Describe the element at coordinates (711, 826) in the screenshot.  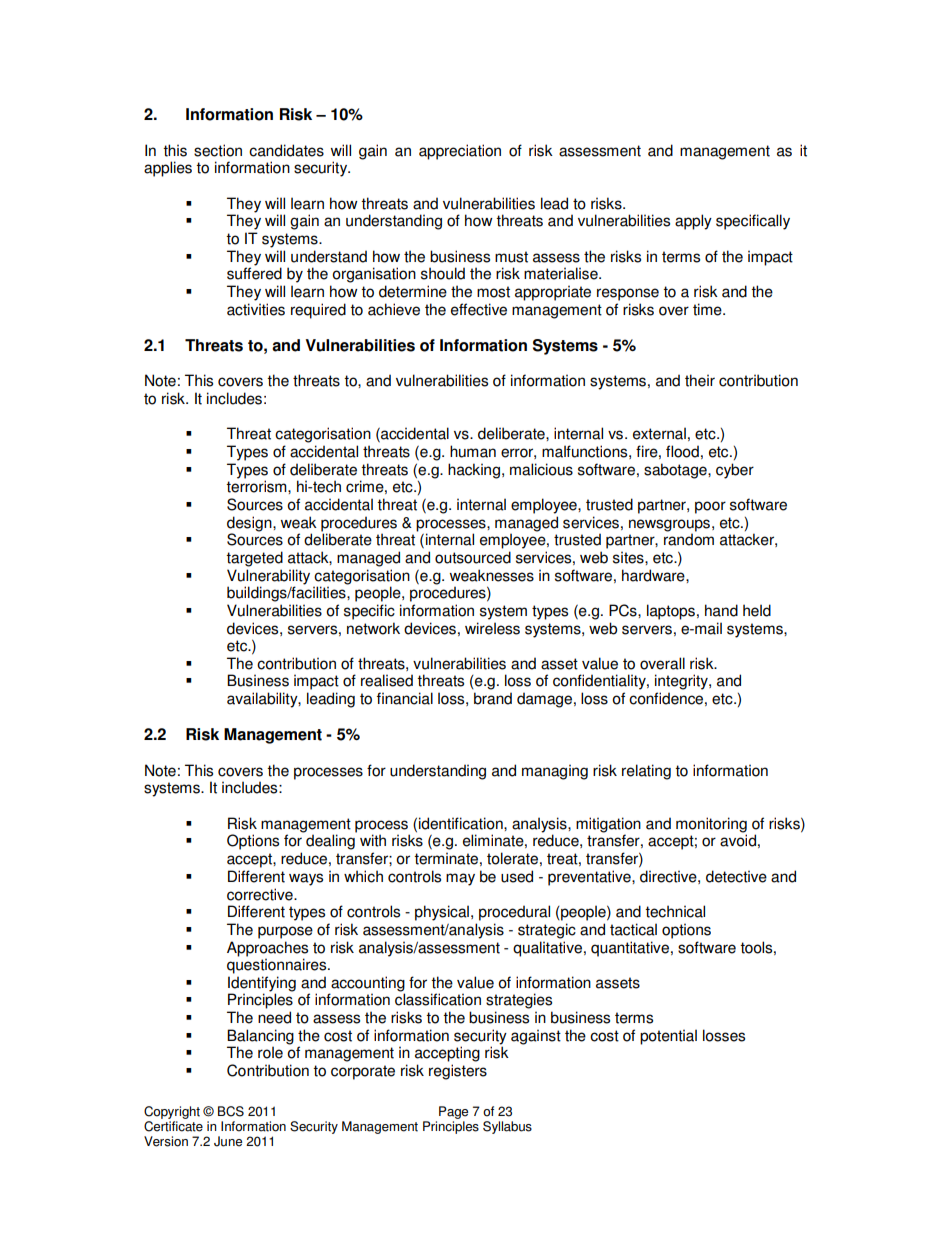
I see `monitoring` at that location.
